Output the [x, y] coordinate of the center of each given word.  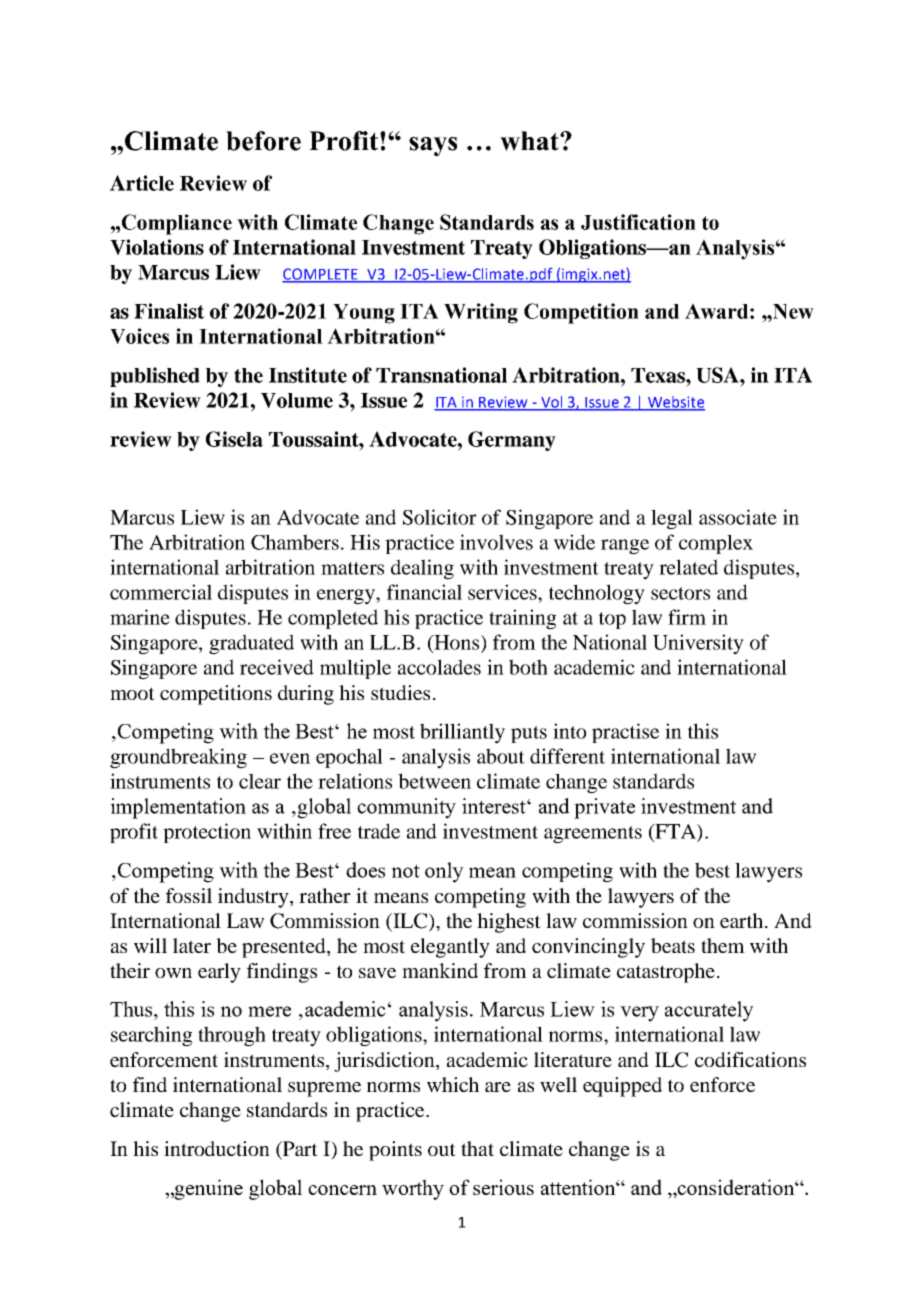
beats [673, 945]
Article [142, 183]
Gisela [234, 439]
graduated [251, 644]
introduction [217, 1148]
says [433, 146]
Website [675, 403]
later [192, 945]
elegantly [450, 948]
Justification [638, 222]
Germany [512, 441]
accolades [439, 667]
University [698, 644]
